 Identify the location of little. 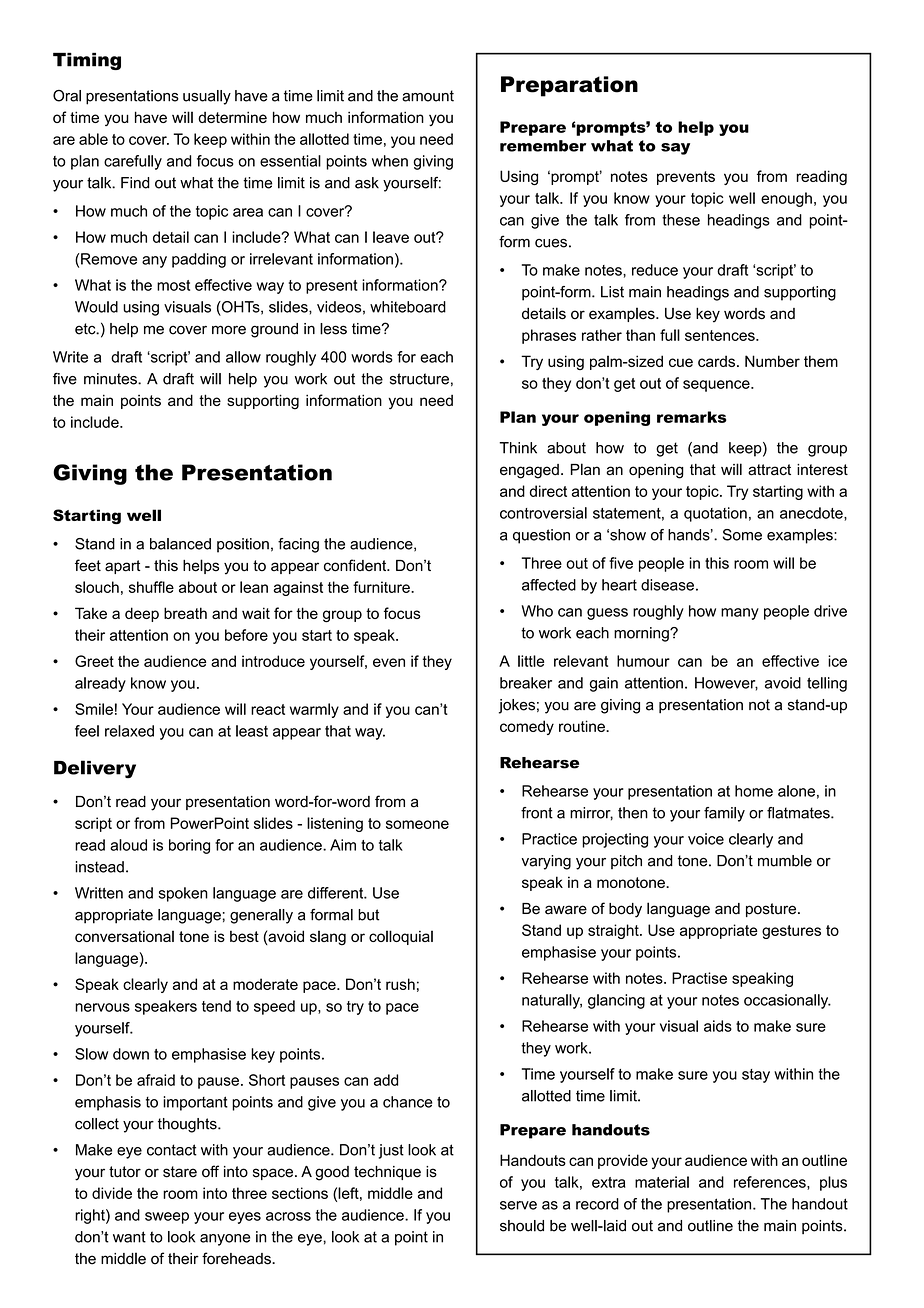
(531, 661).
